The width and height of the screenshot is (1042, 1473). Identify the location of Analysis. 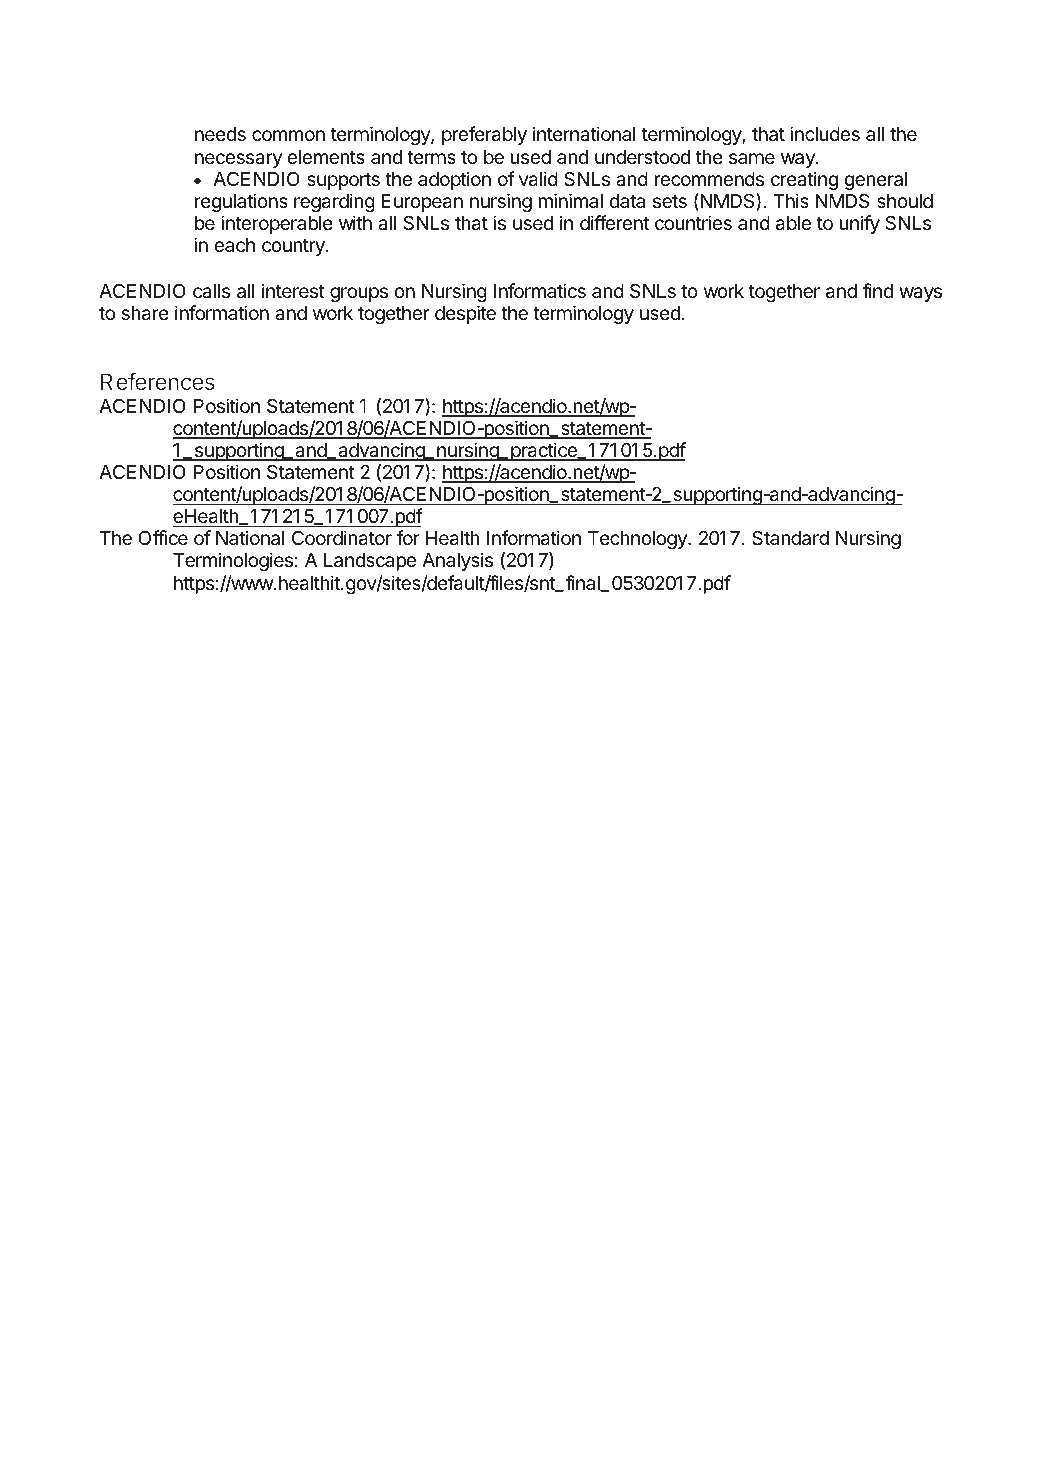
(457, 561).
